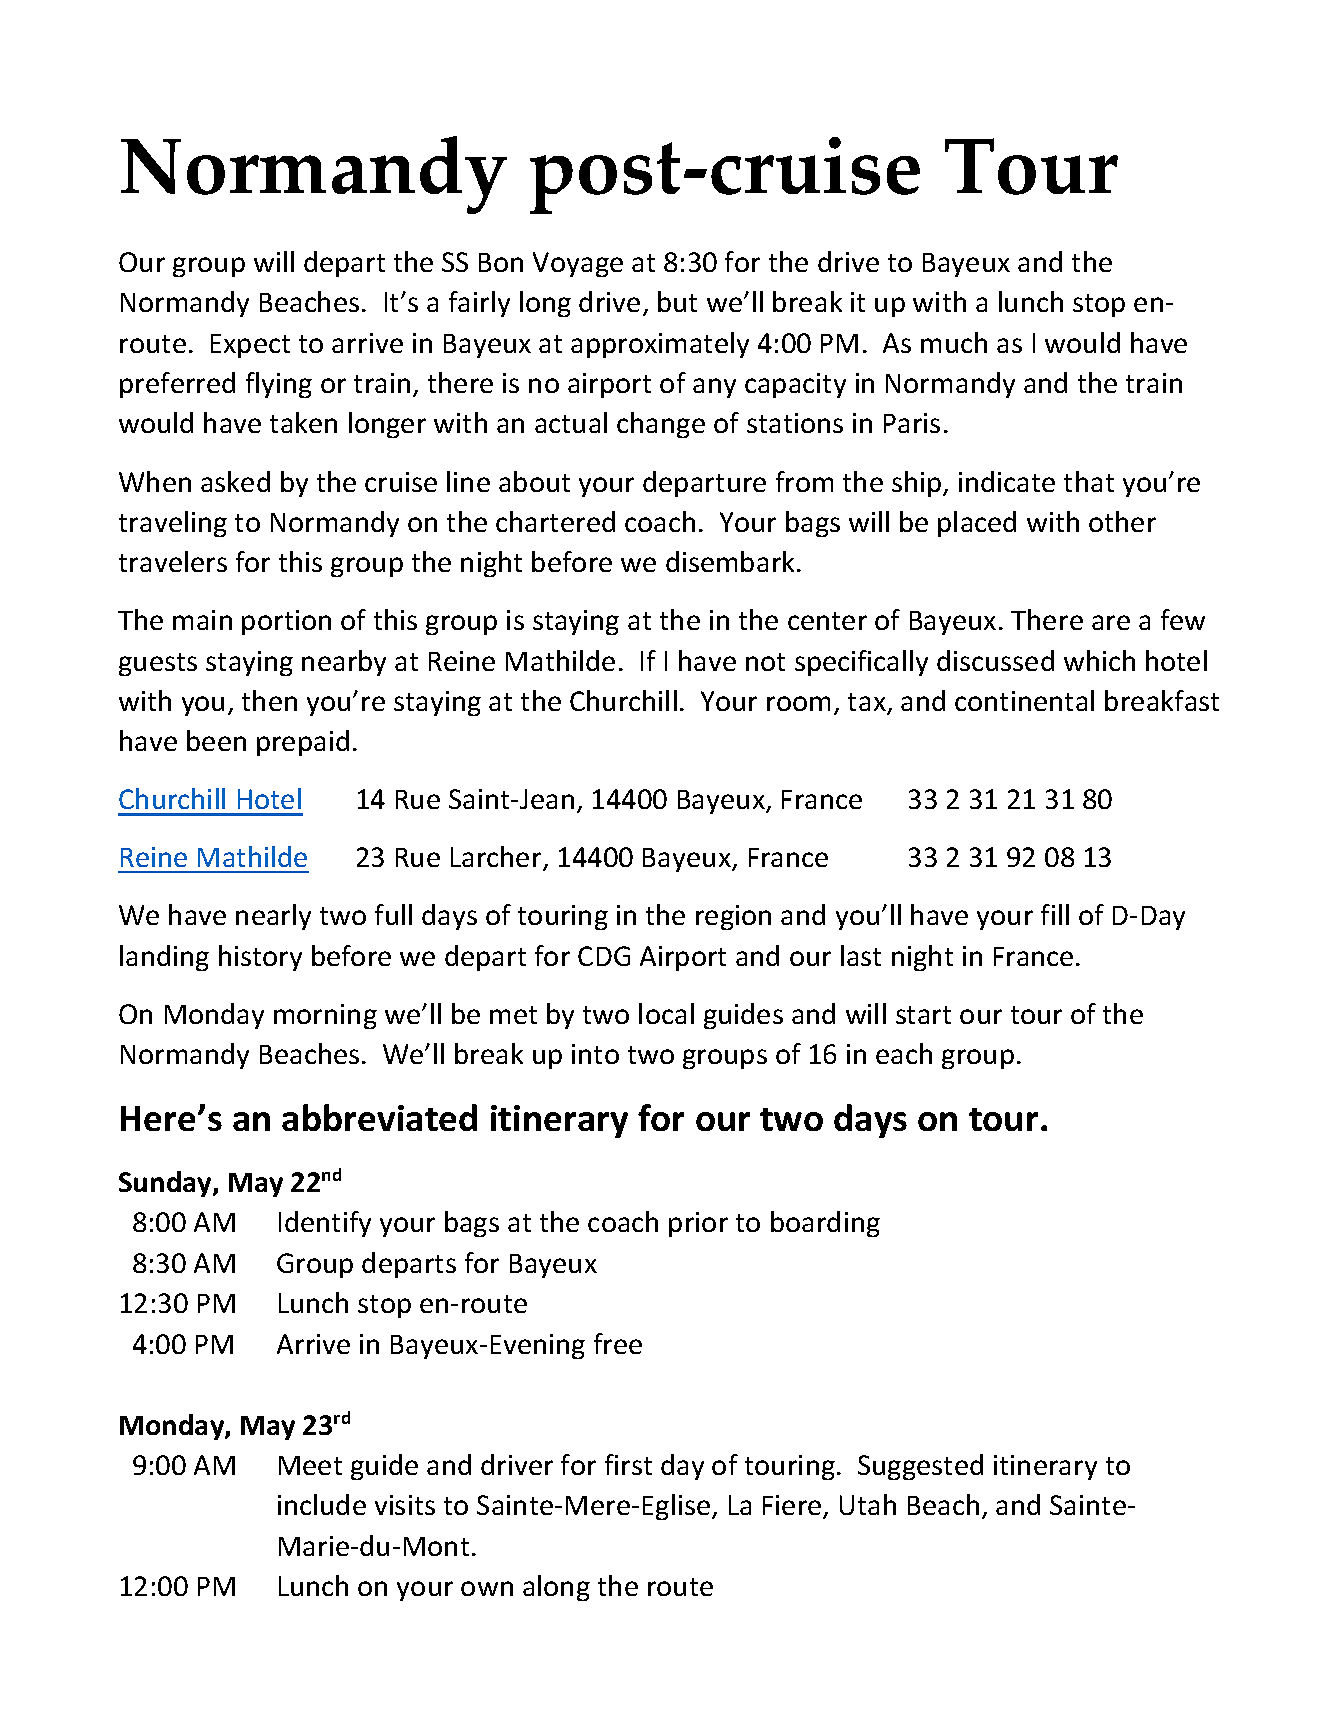 This page has height=1736, width=1342. What do you see at coordinates (954, 342) in the page?
I see `much` at bounding box center [954, 342].
